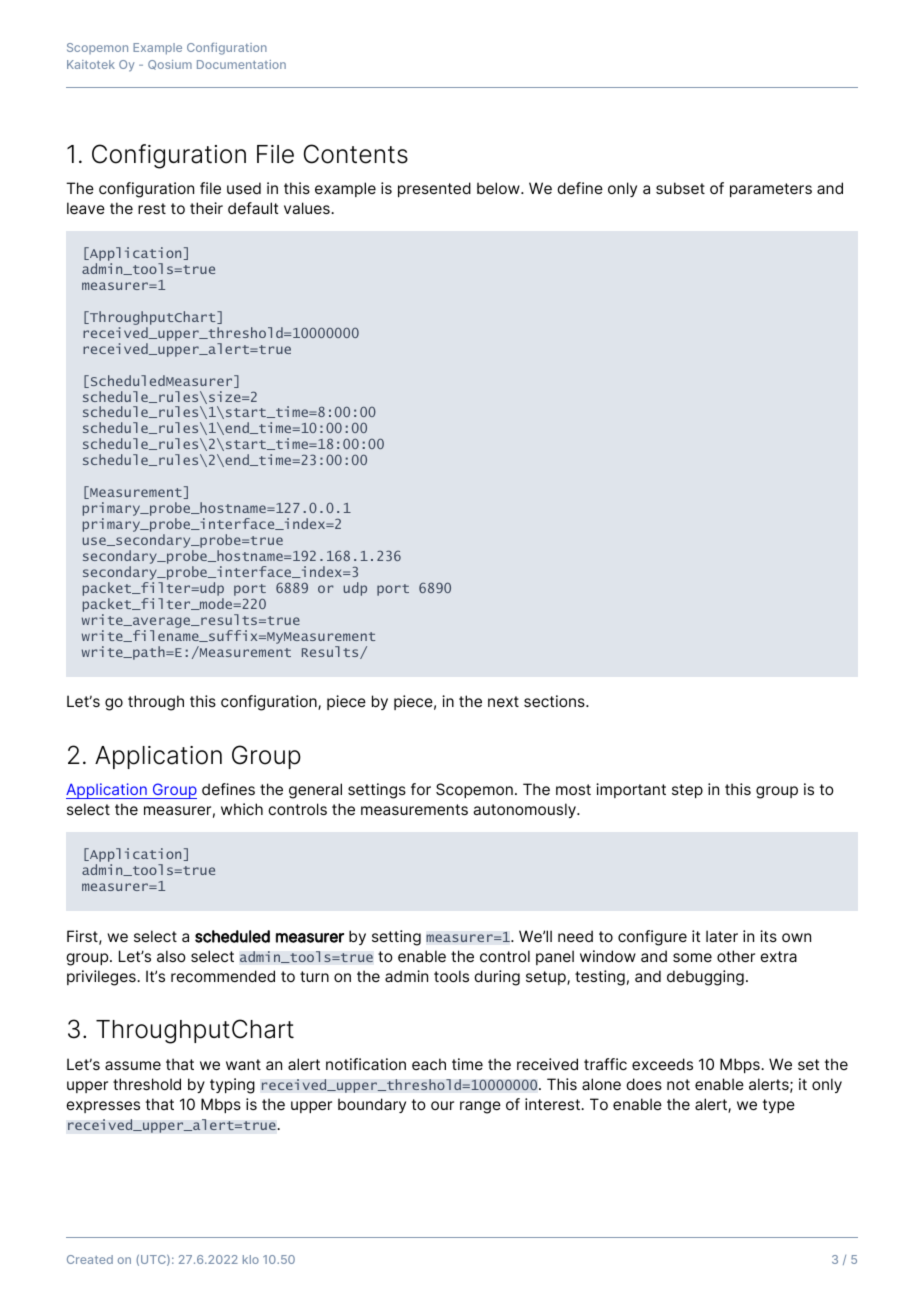 This screenshot has height=1308, width=924. I want to click on presented, so click(434, 189).
